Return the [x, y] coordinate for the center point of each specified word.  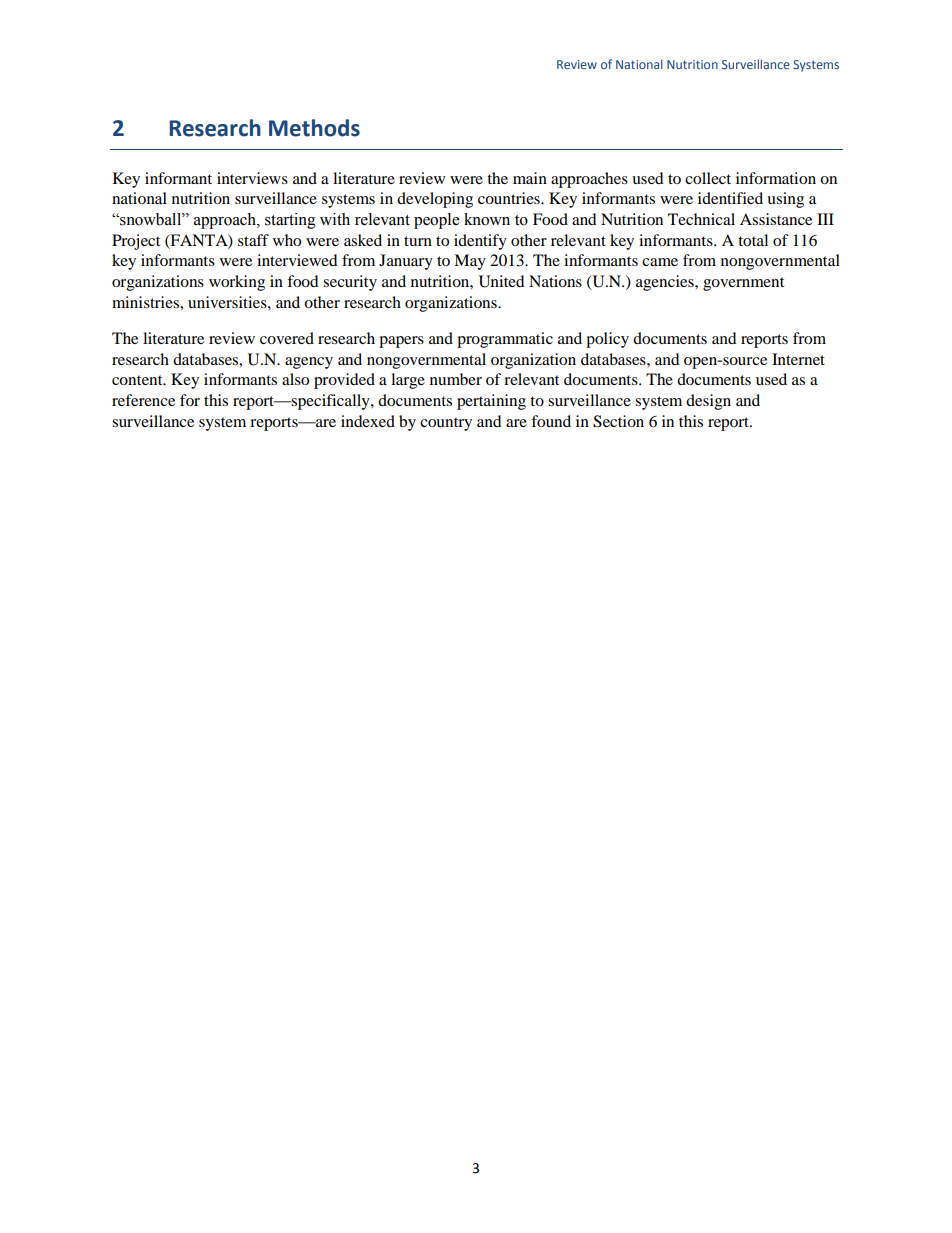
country [446, 424]
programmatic [505, 340]
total [753, 240]
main [530, 178]
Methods [314, 128]
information [776, 178]
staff [253, 240]
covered [287, 338]
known [487, 219]
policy [607, 340]
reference [143, 400]
